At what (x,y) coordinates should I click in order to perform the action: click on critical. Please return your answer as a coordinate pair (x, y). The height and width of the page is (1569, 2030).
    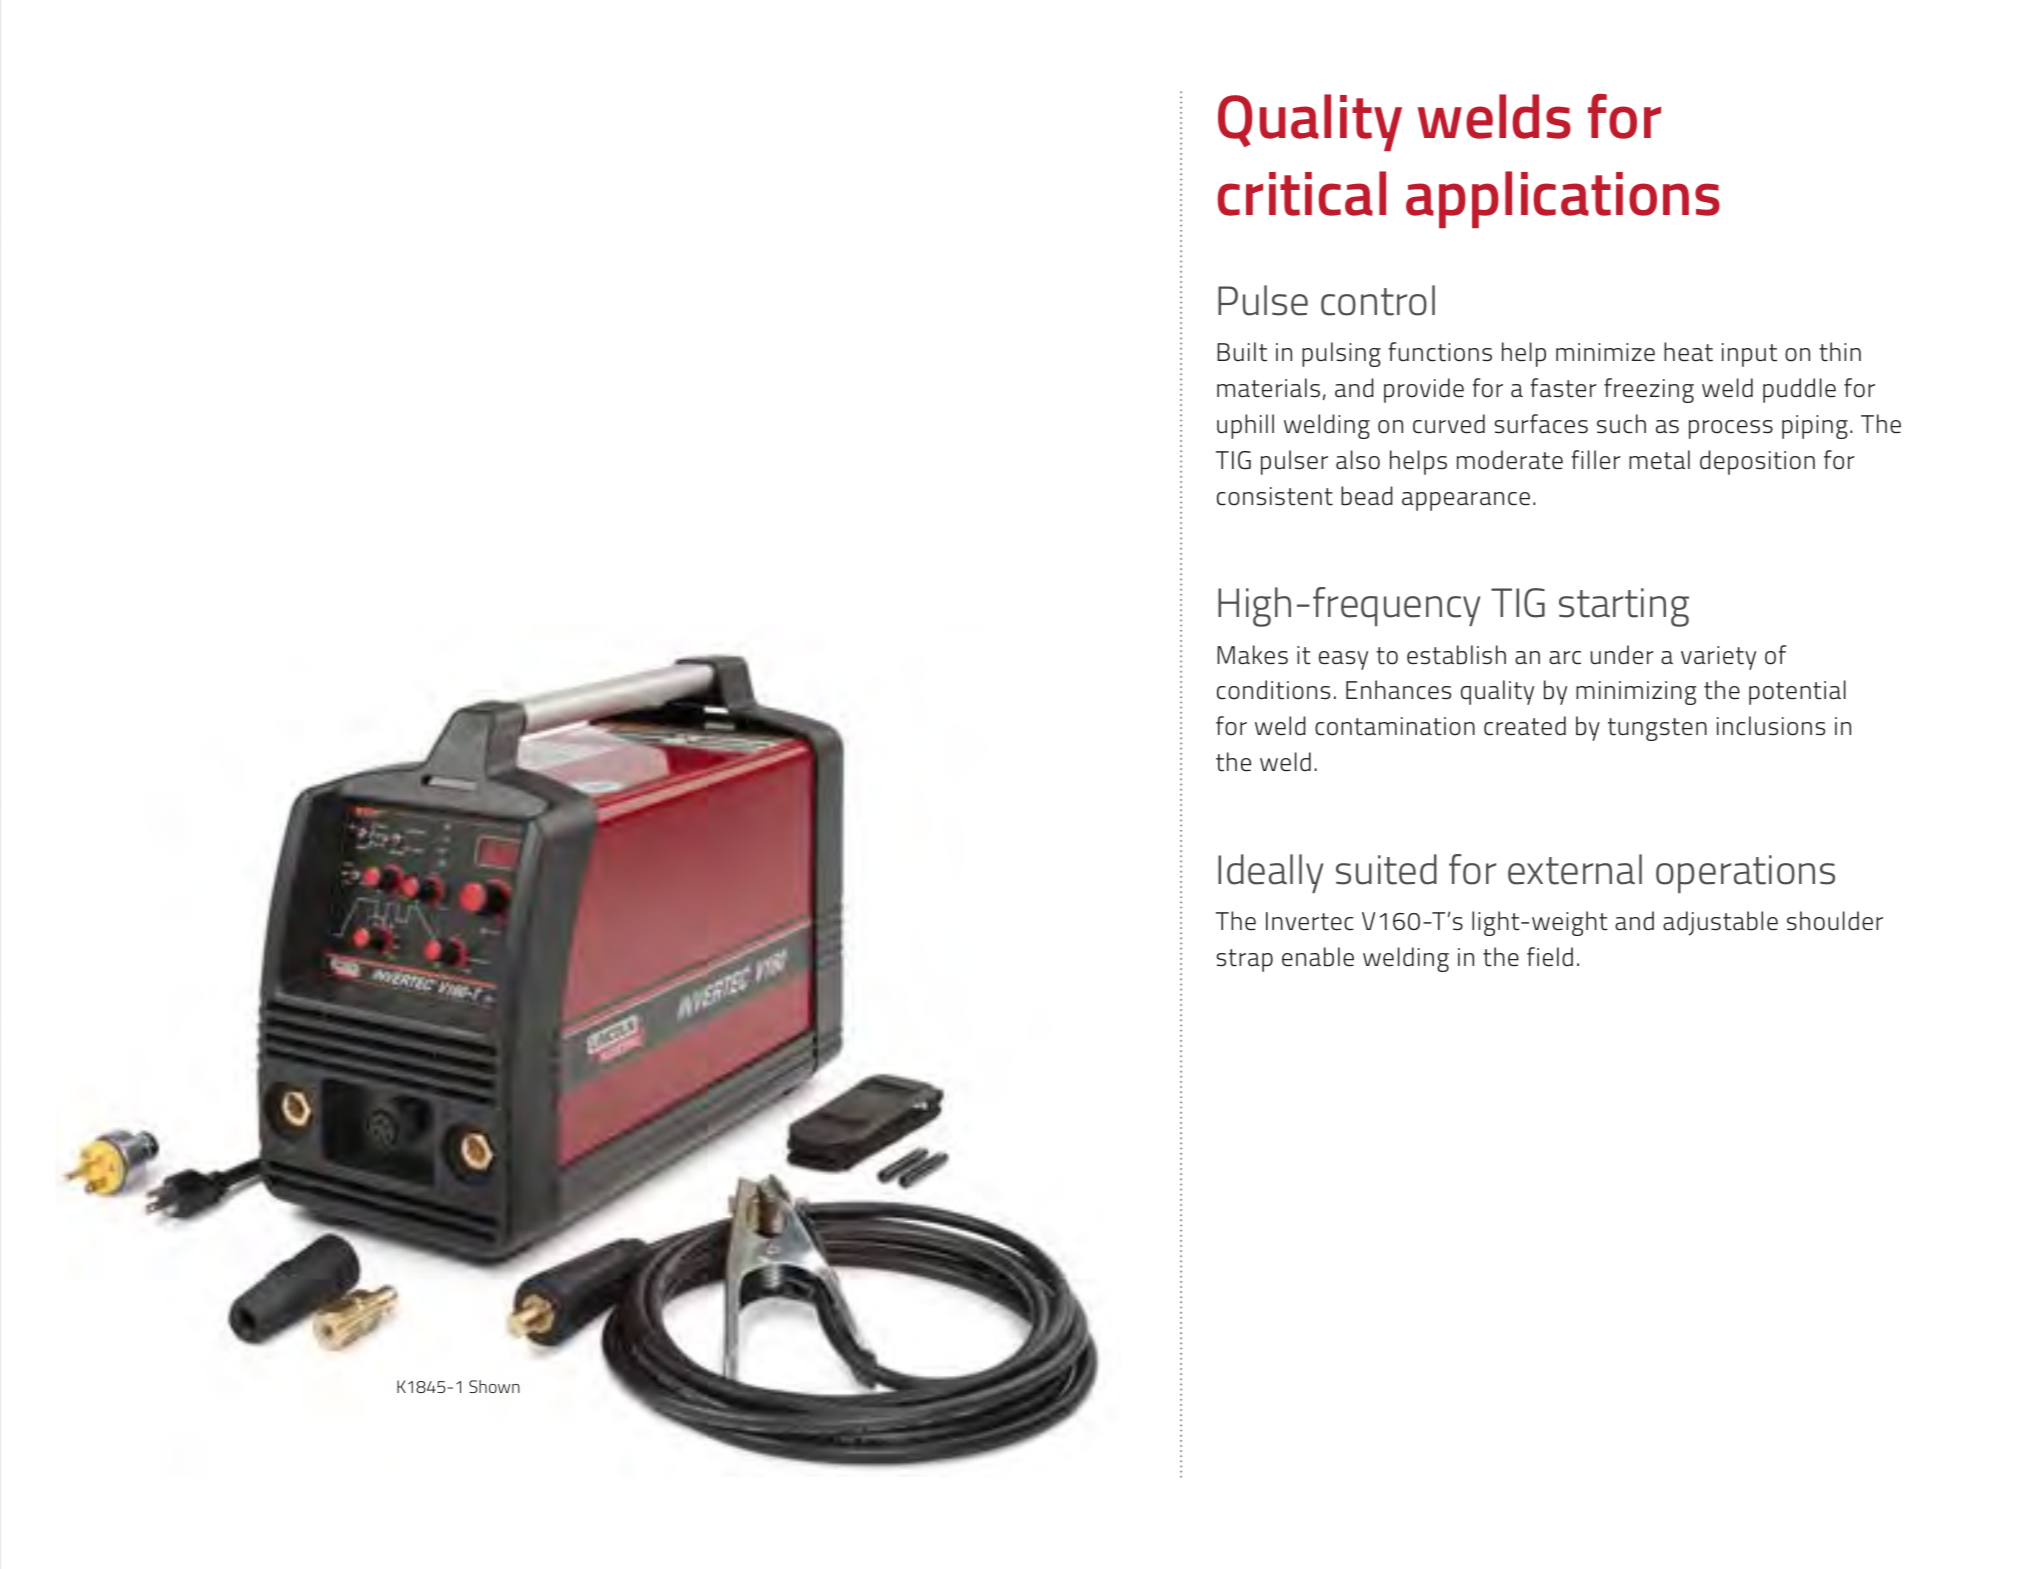
    Looking at the image, I should click on (1302, 193).
